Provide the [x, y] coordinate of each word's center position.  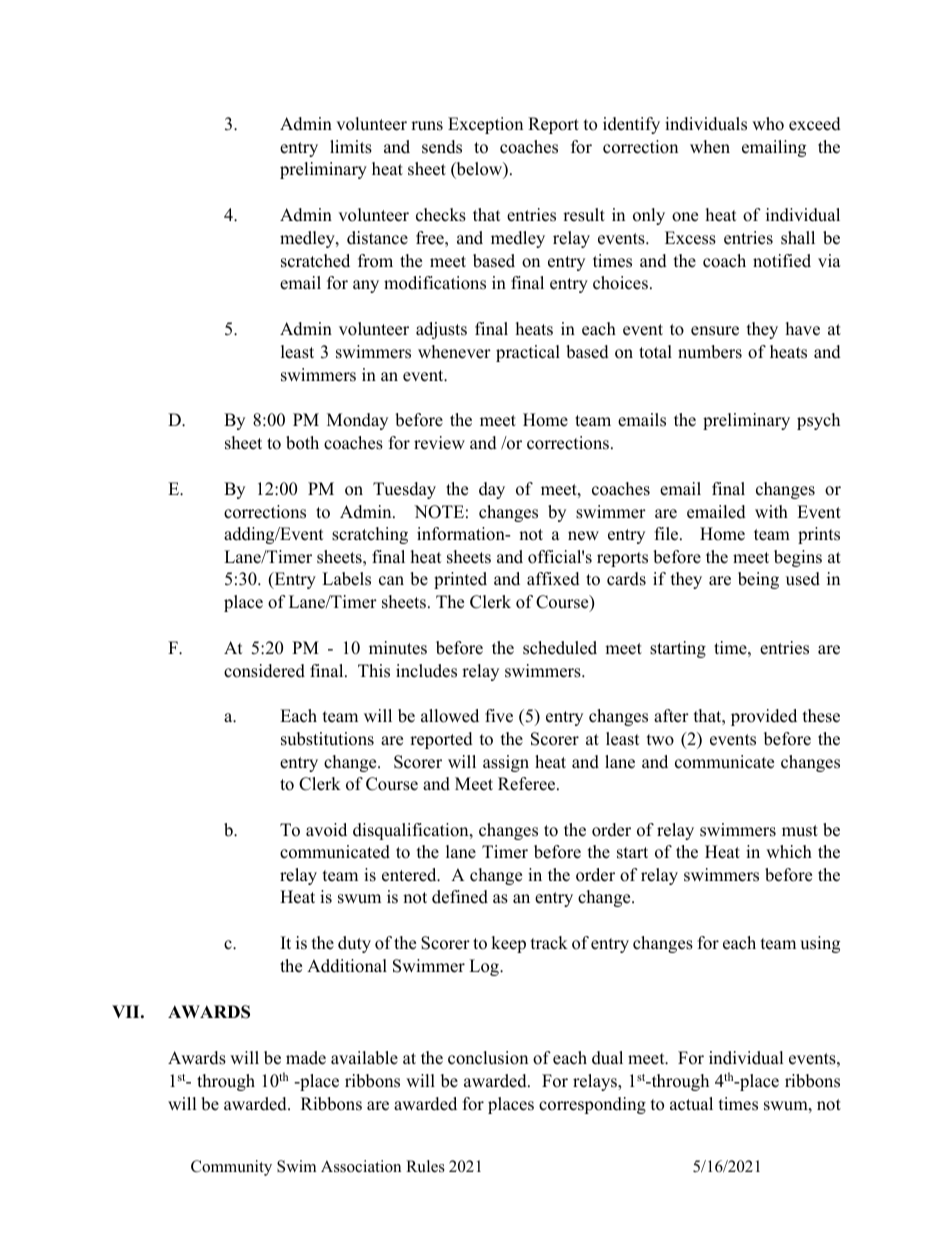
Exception [485, 125]
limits [351, 147]
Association [361, 1166]
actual [691, 1104]
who [768, 124]
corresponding [592, 1105]
